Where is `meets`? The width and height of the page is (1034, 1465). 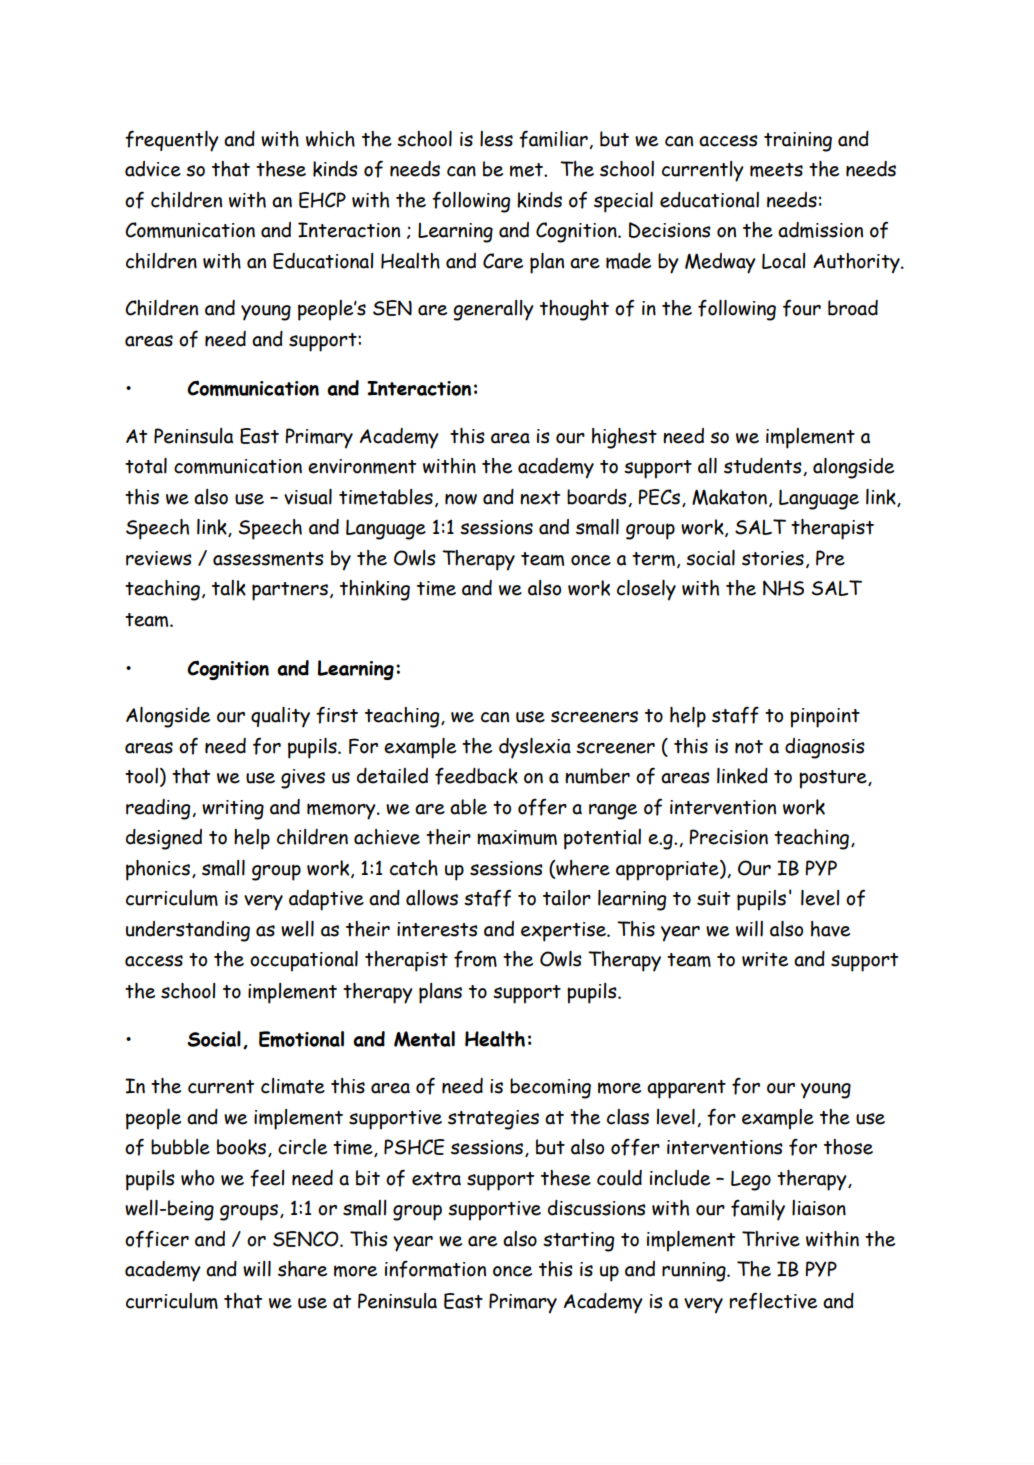 meets is located at coordinates (776, 170).
